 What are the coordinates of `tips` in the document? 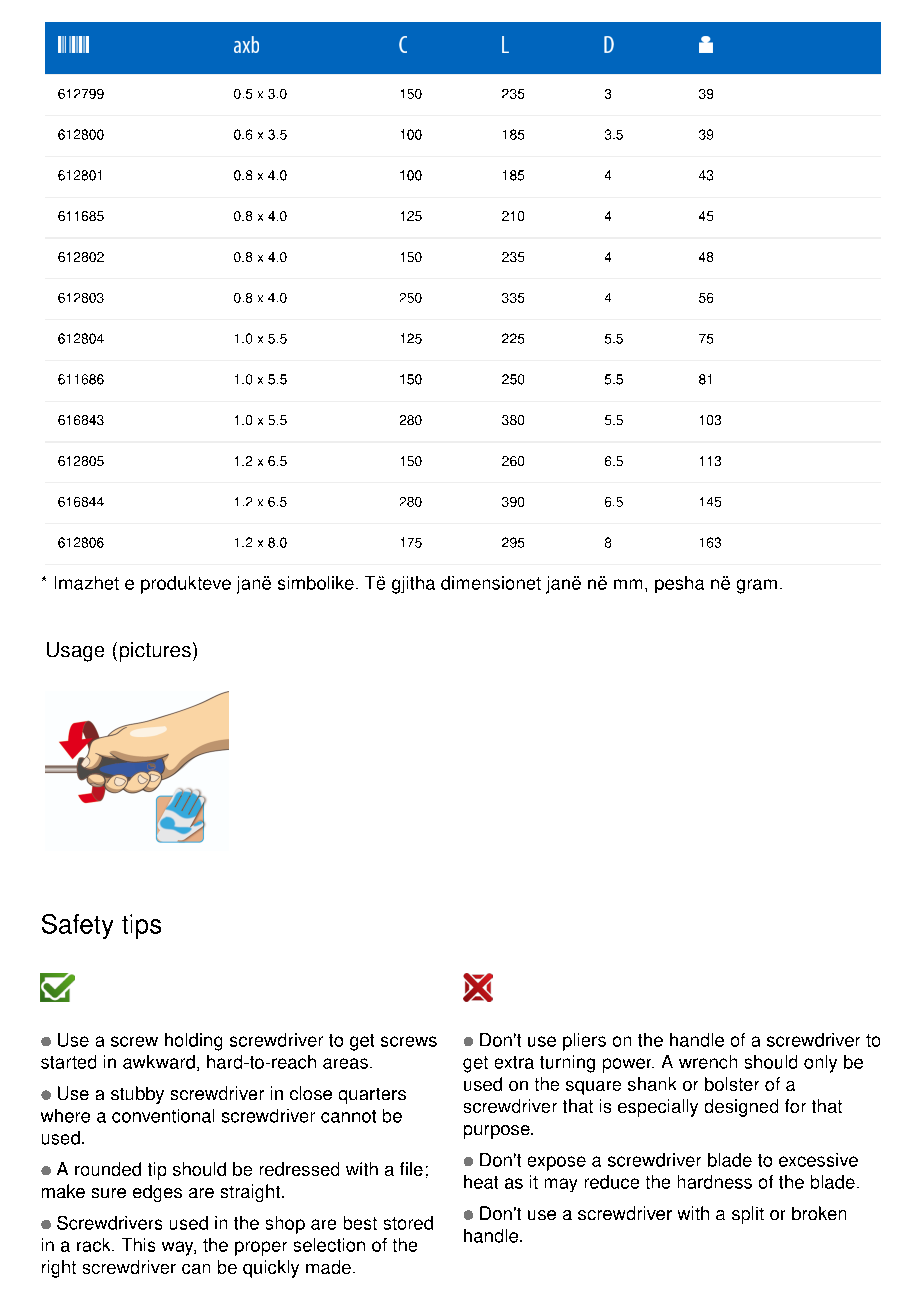 It's located at (141, 926).
